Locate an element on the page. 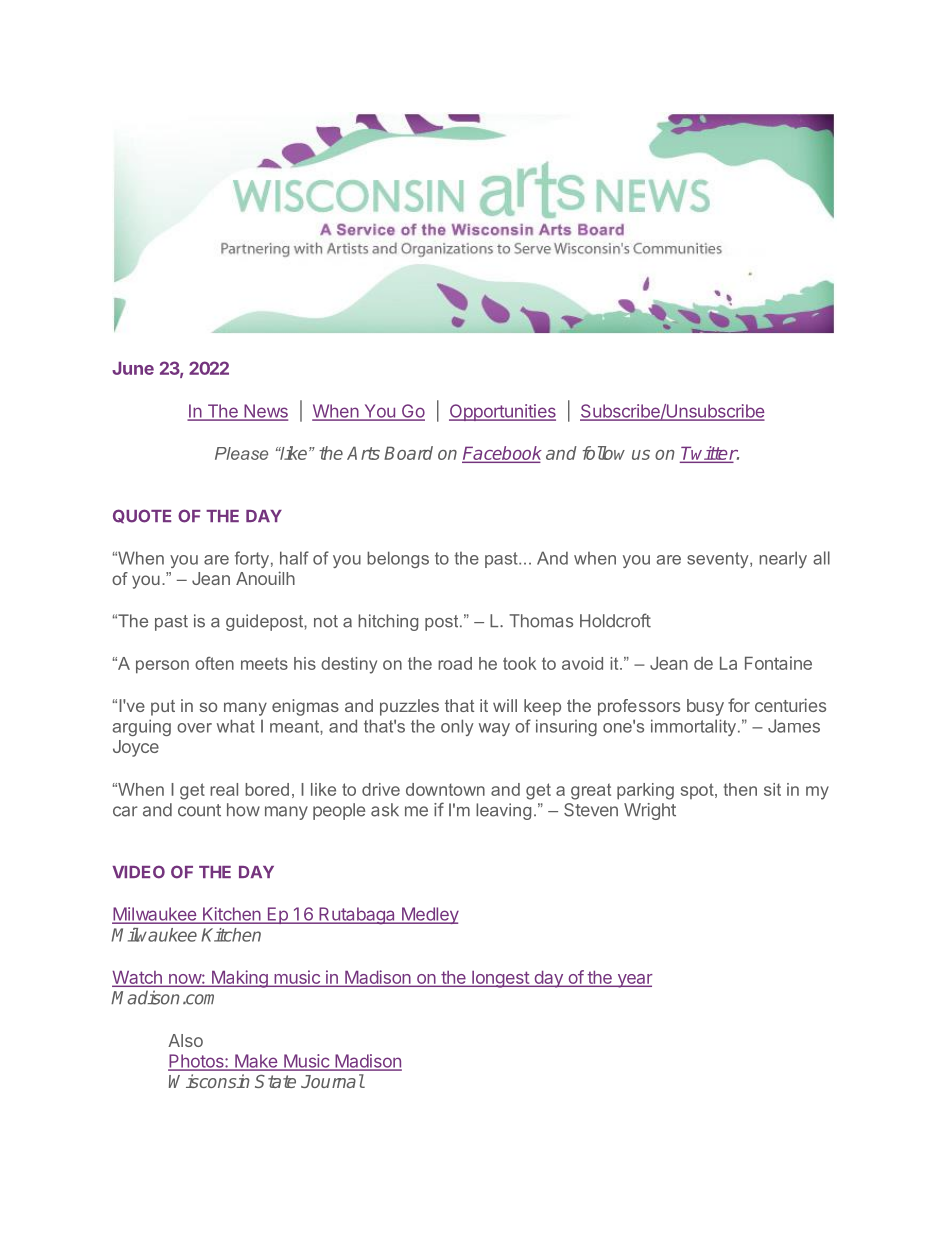  over is located at coordinates (194, 728).
